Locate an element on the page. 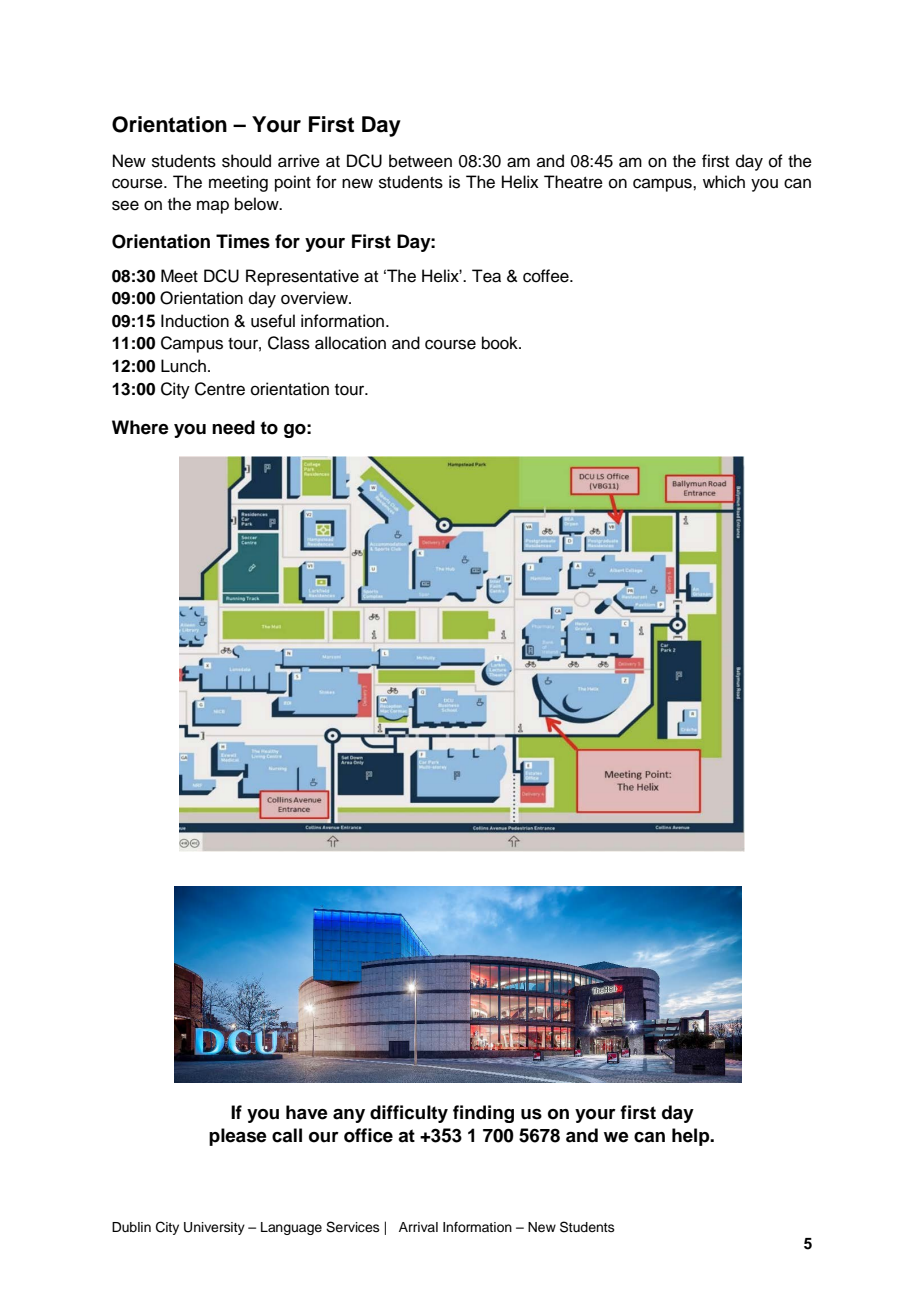  need is located at coordinates (233, 427).
